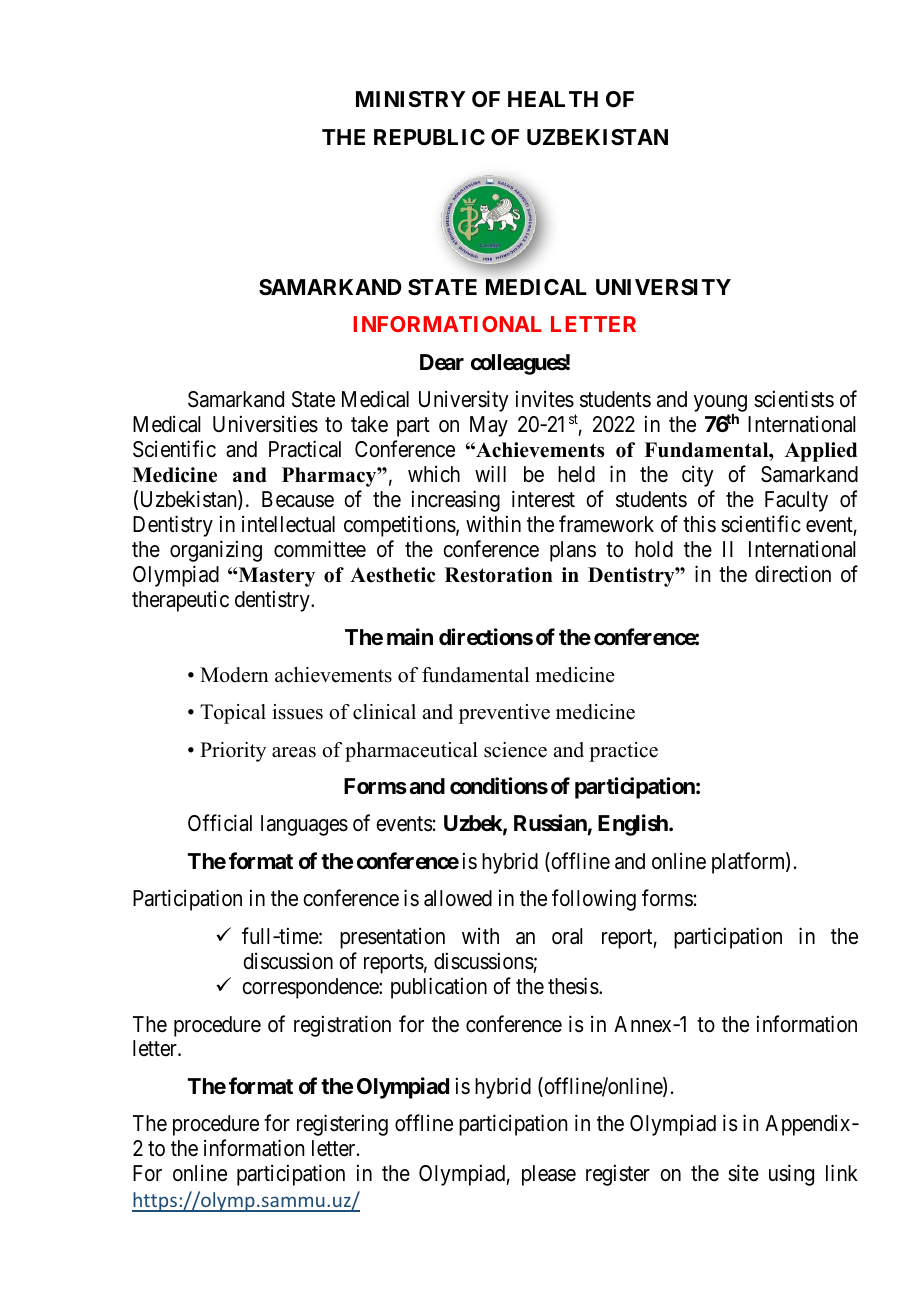 This screenshot has height=1308, width=924. Describe the element at coordinates (634, 825) in the screenshot. I see `English` at that location.
